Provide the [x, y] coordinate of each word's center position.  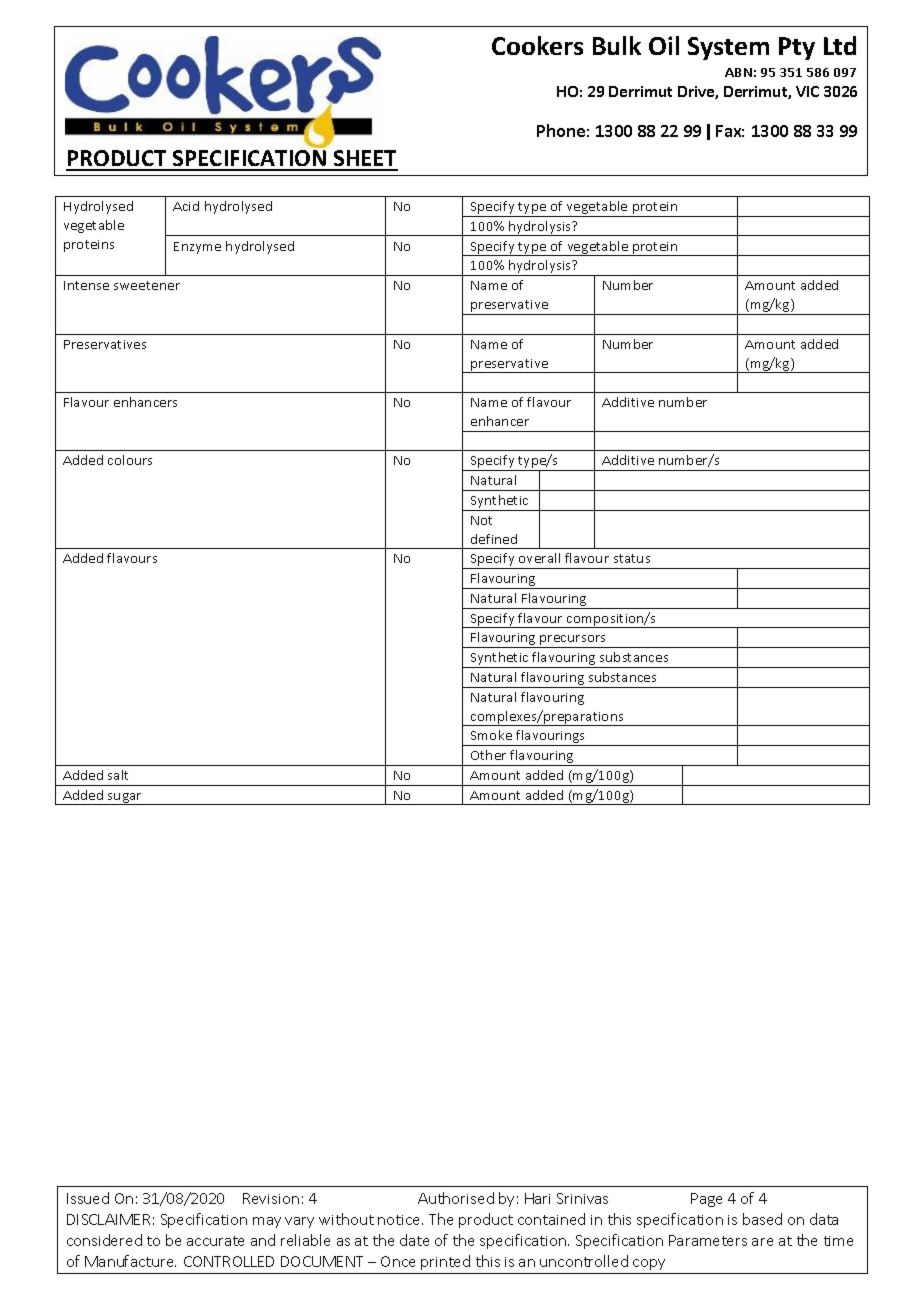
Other [488, 755]
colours [130, 460]
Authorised [456, 1198]
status [632, 558]
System [728, 48]
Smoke [491, 735]
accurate [215, 1241]
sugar [125, 799]
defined [494, 539]
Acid [186, 206]
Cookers [537, 45]
